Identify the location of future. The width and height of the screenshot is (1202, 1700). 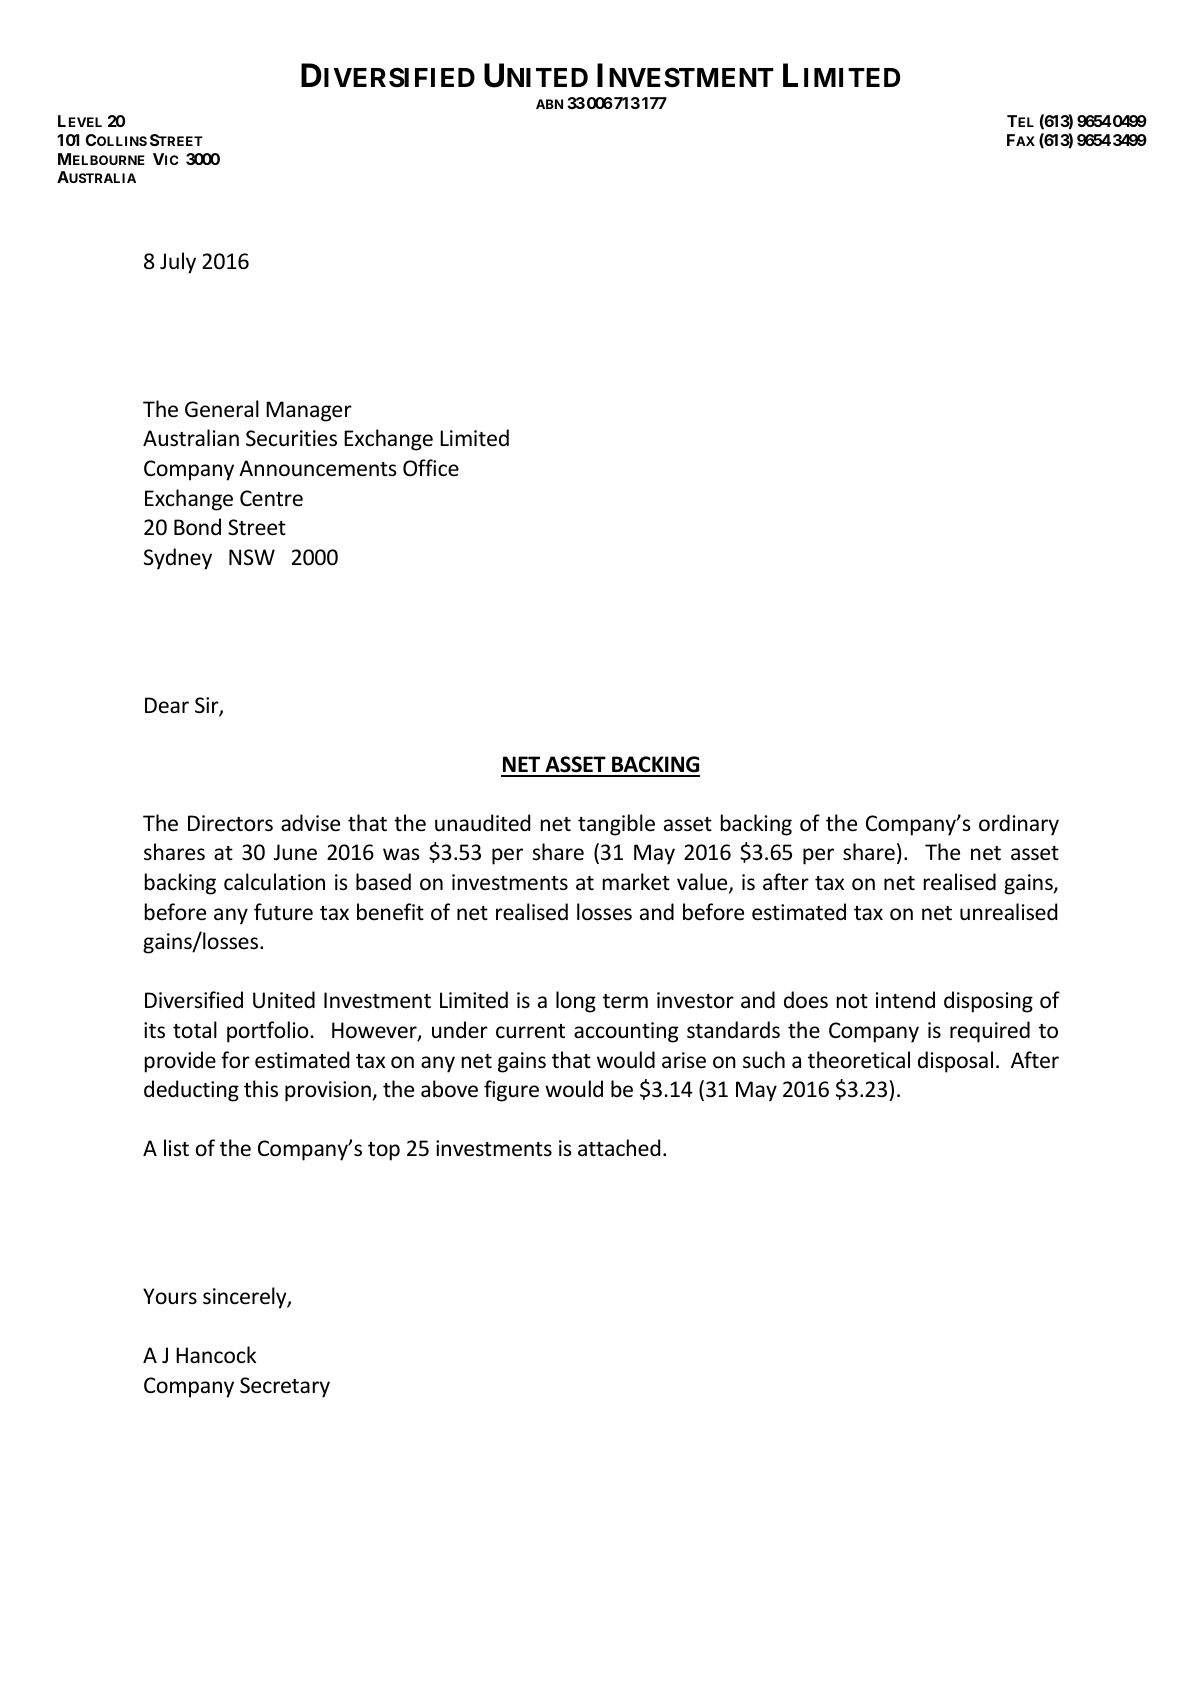
(283, 912).
